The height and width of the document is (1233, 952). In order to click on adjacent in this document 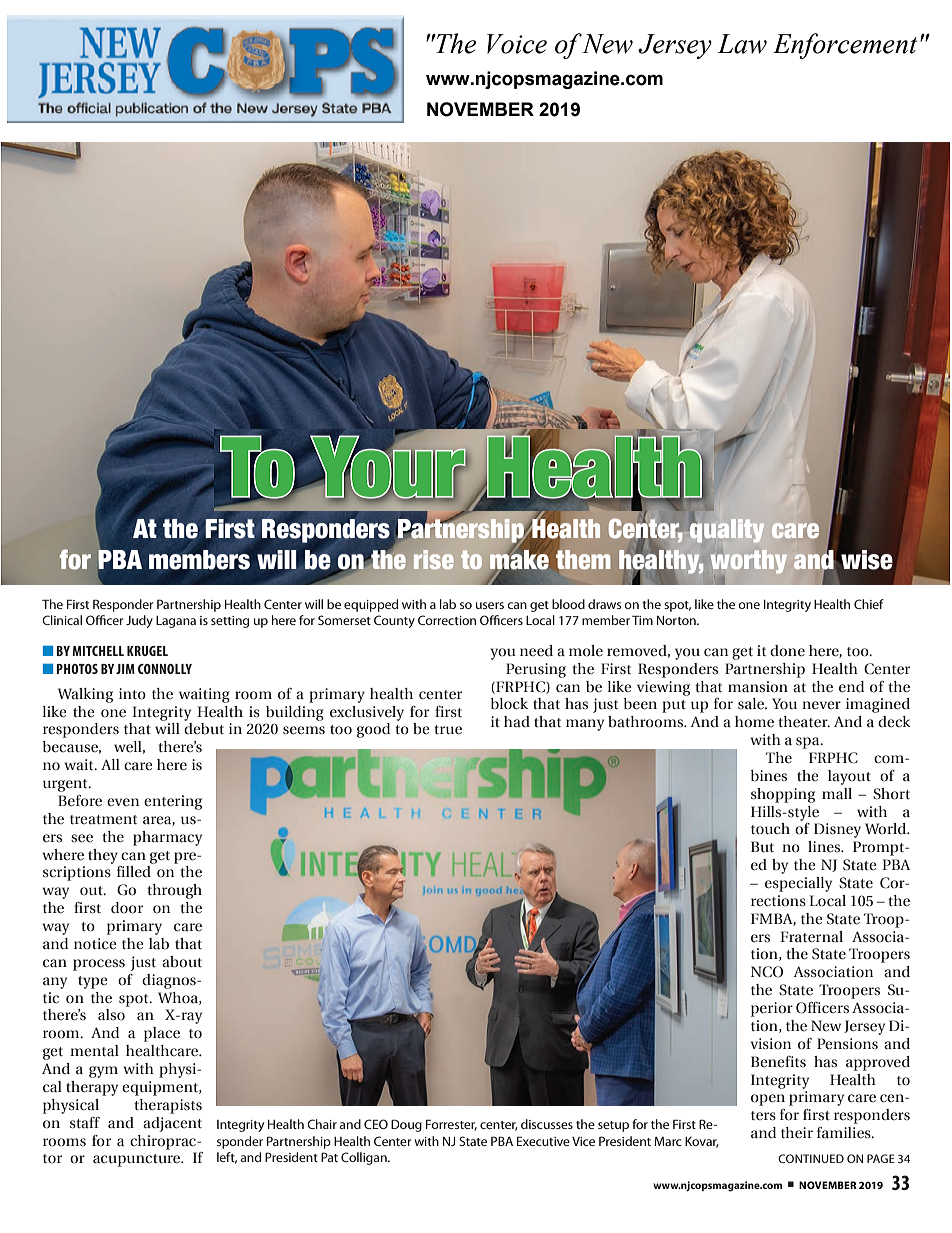, I will do `click(172, 1124)`.
